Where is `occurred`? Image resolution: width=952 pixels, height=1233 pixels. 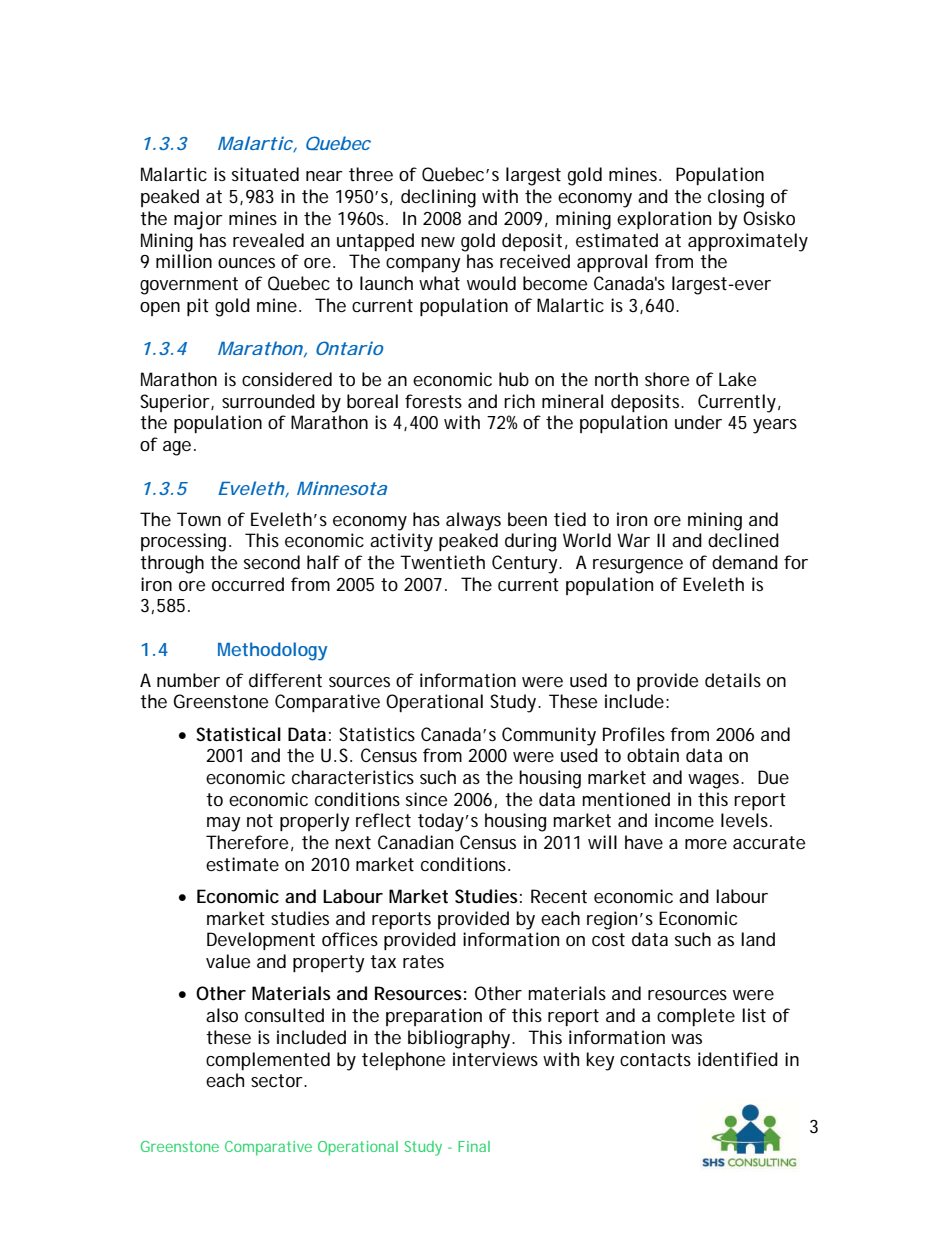 occurred is located at coordinates (248, 584).
